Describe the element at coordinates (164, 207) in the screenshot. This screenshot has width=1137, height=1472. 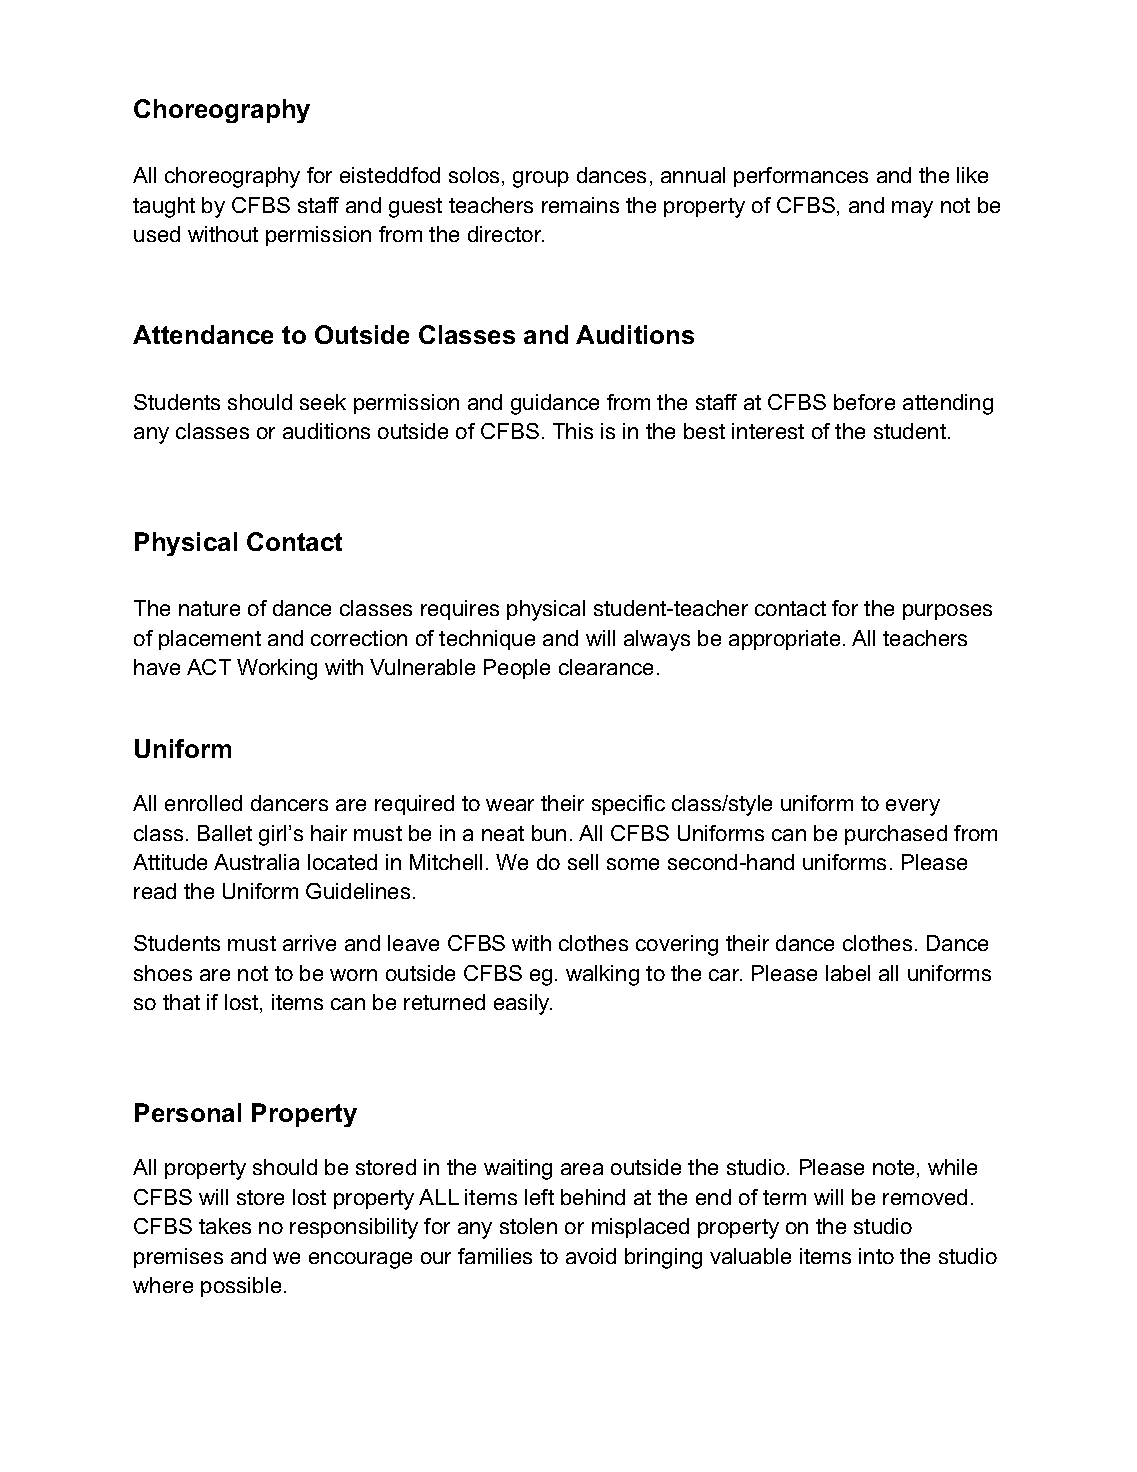
I see `taught` at that location.
